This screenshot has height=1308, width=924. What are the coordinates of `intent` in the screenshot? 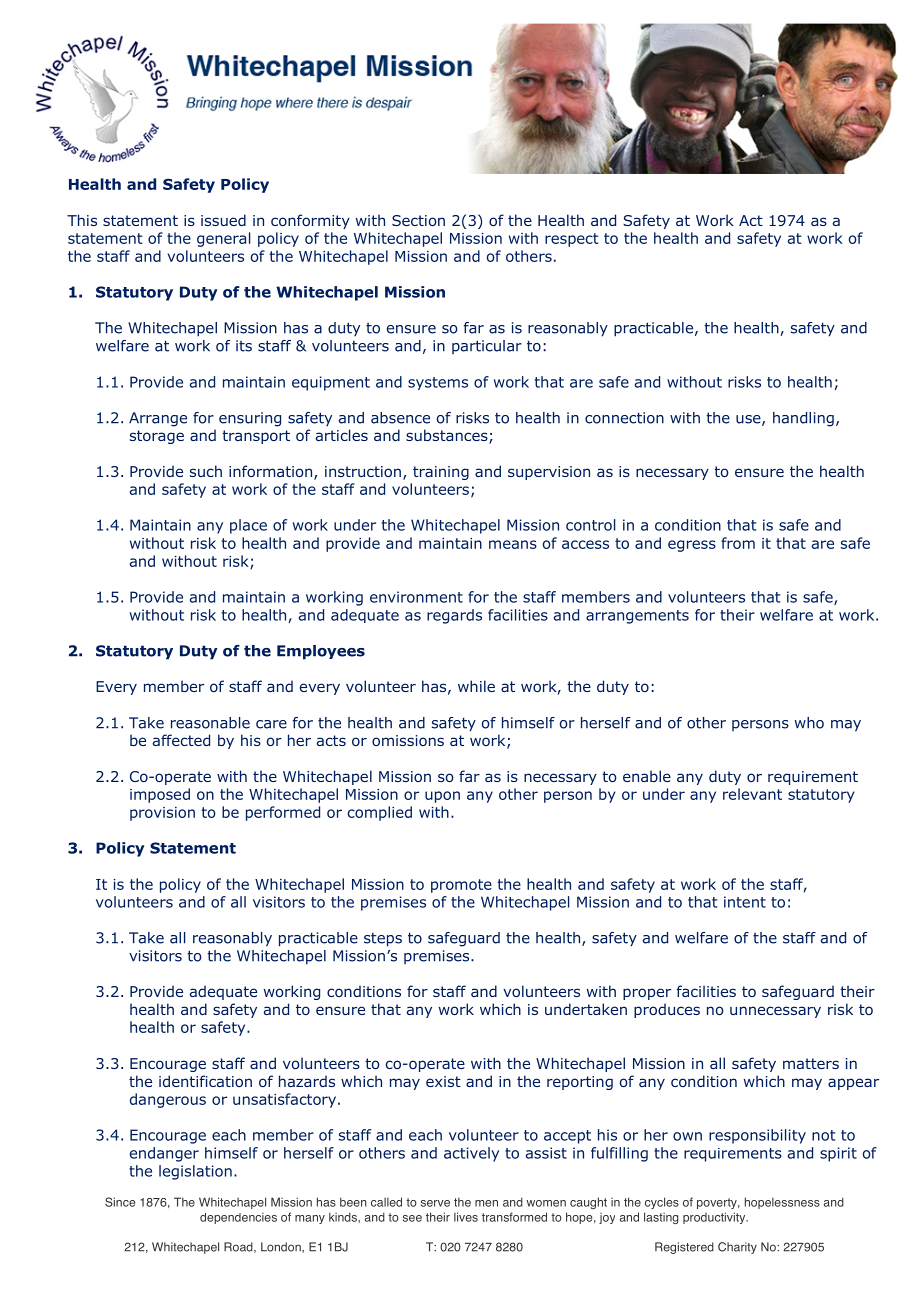 It's located at (745, 902).
